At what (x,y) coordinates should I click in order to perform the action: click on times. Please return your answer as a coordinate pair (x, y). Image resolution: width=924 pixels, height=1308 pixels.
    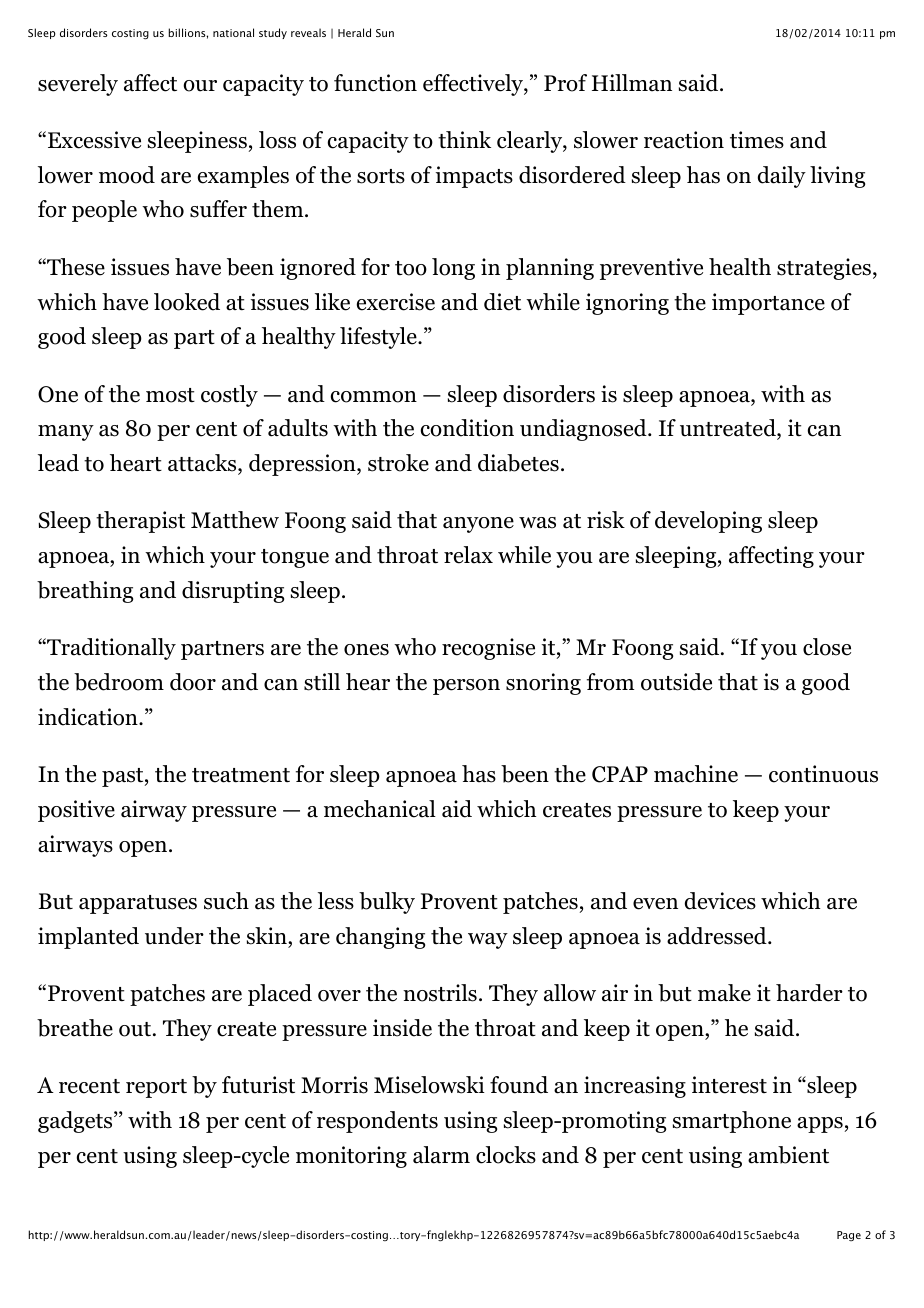
    Looking at the image, I should click on (757, 140).
